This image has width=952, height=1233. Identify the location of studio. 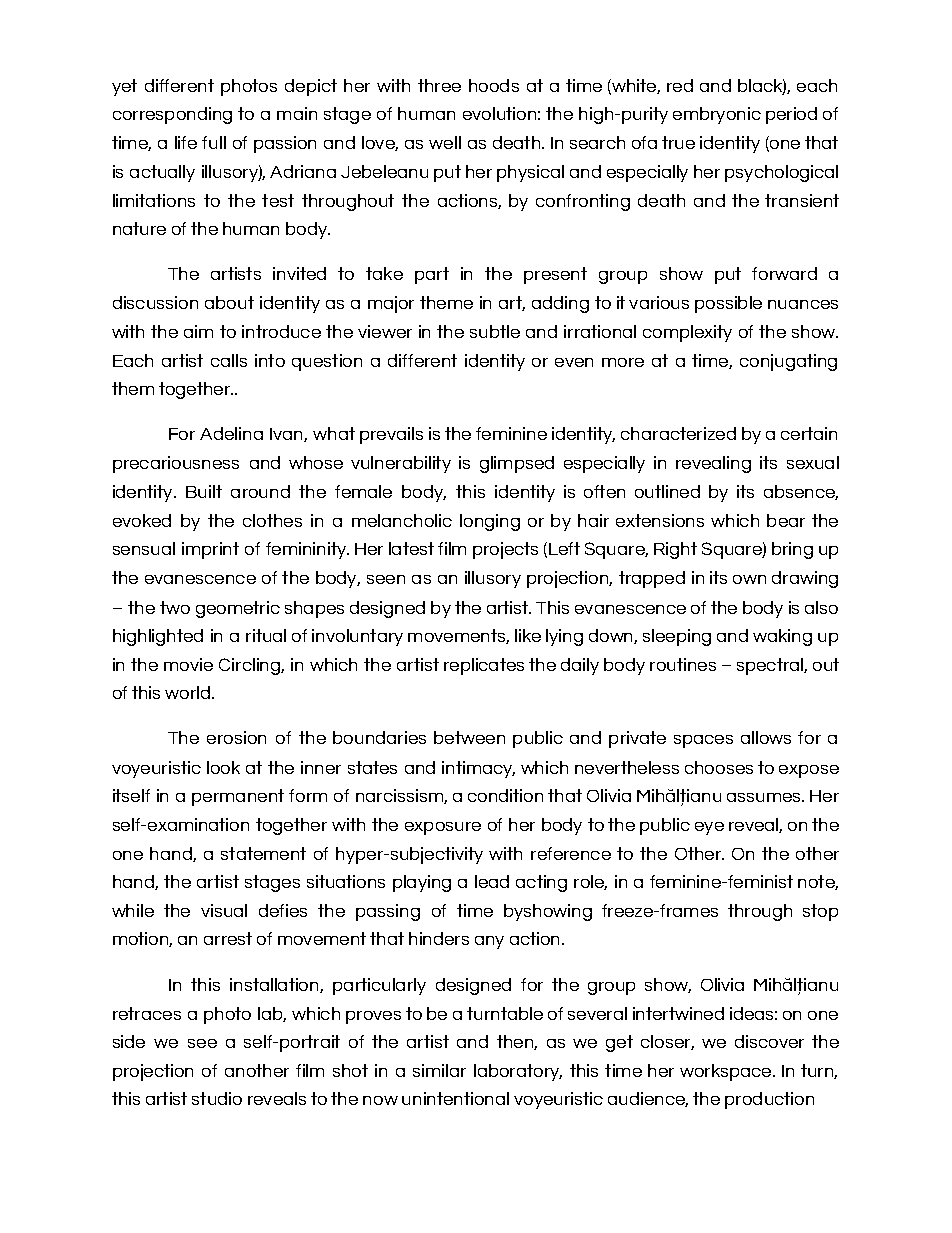
(217, 1098).
